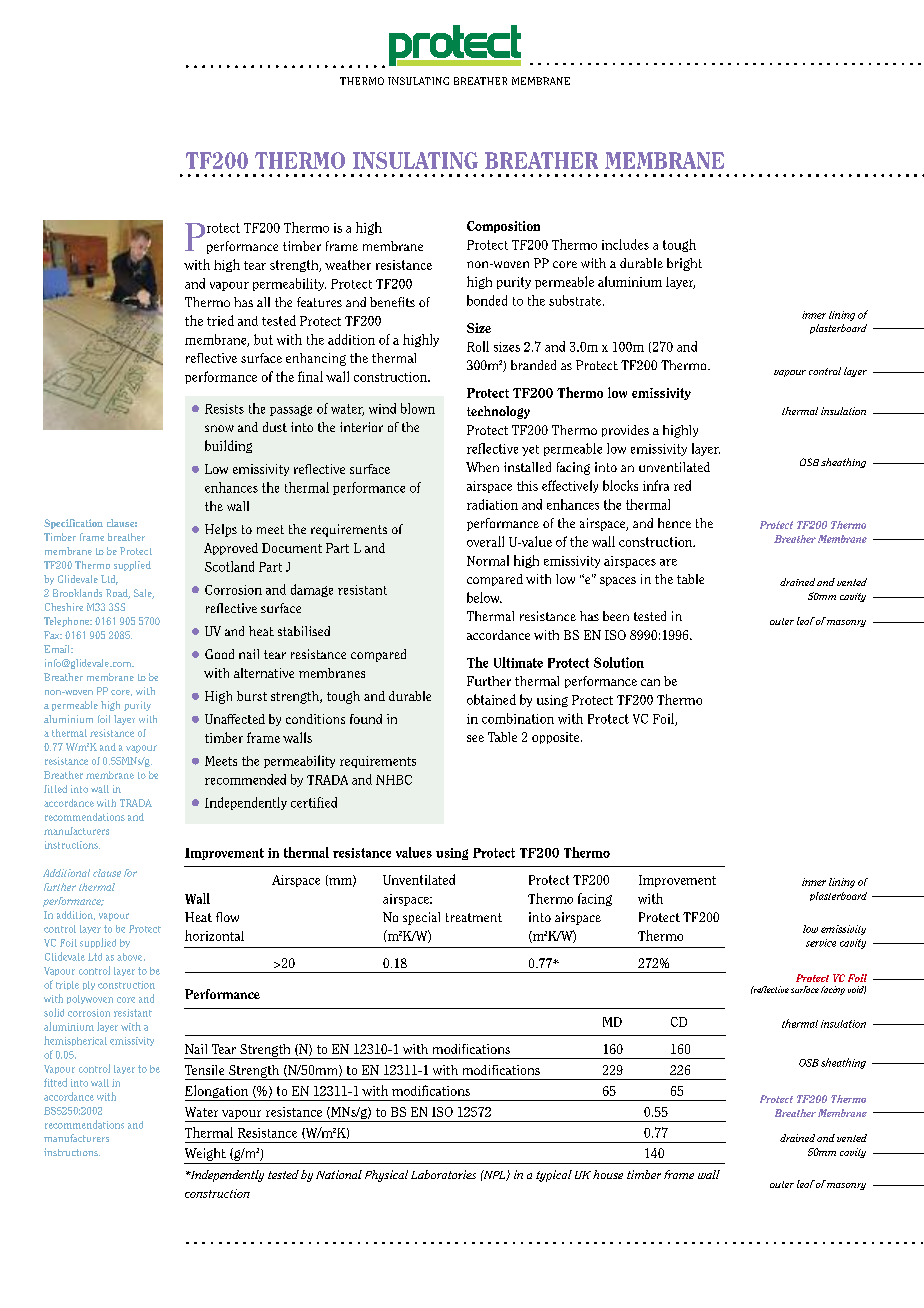 This screenshot has width=924, height=1308. What do you see at coordinates (503, 227) in the screenshot?
I see `Composition` at bounding box center [503, 227].
